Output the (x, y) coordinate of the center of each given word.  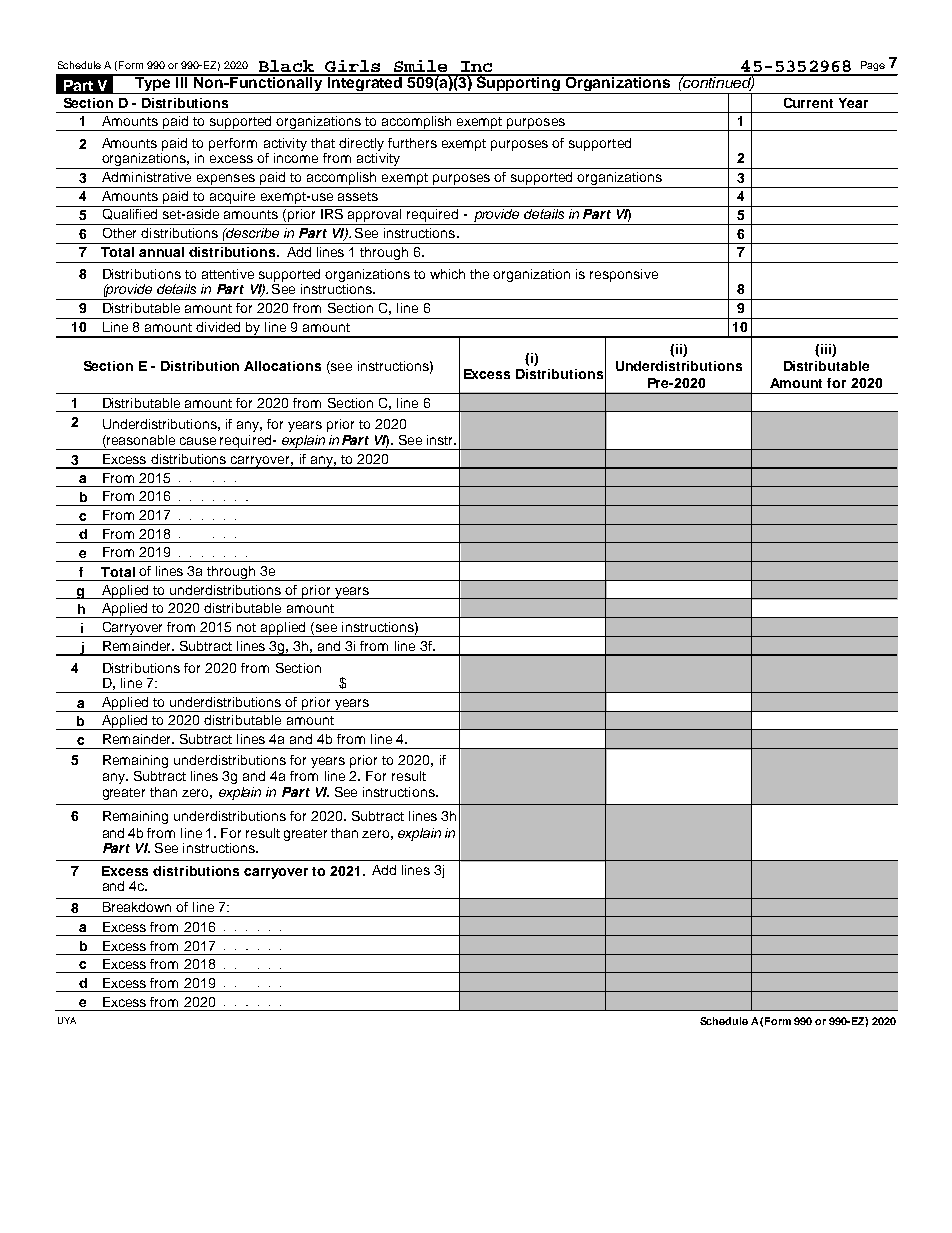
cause (198, 441)
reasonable (140, 441)
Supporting (518, 84)
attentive (228, 274)
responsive (624, 275)
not (246, 627)
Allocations (282, 366)
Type (153, 84)
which (447, 274)
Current (808, 103)
